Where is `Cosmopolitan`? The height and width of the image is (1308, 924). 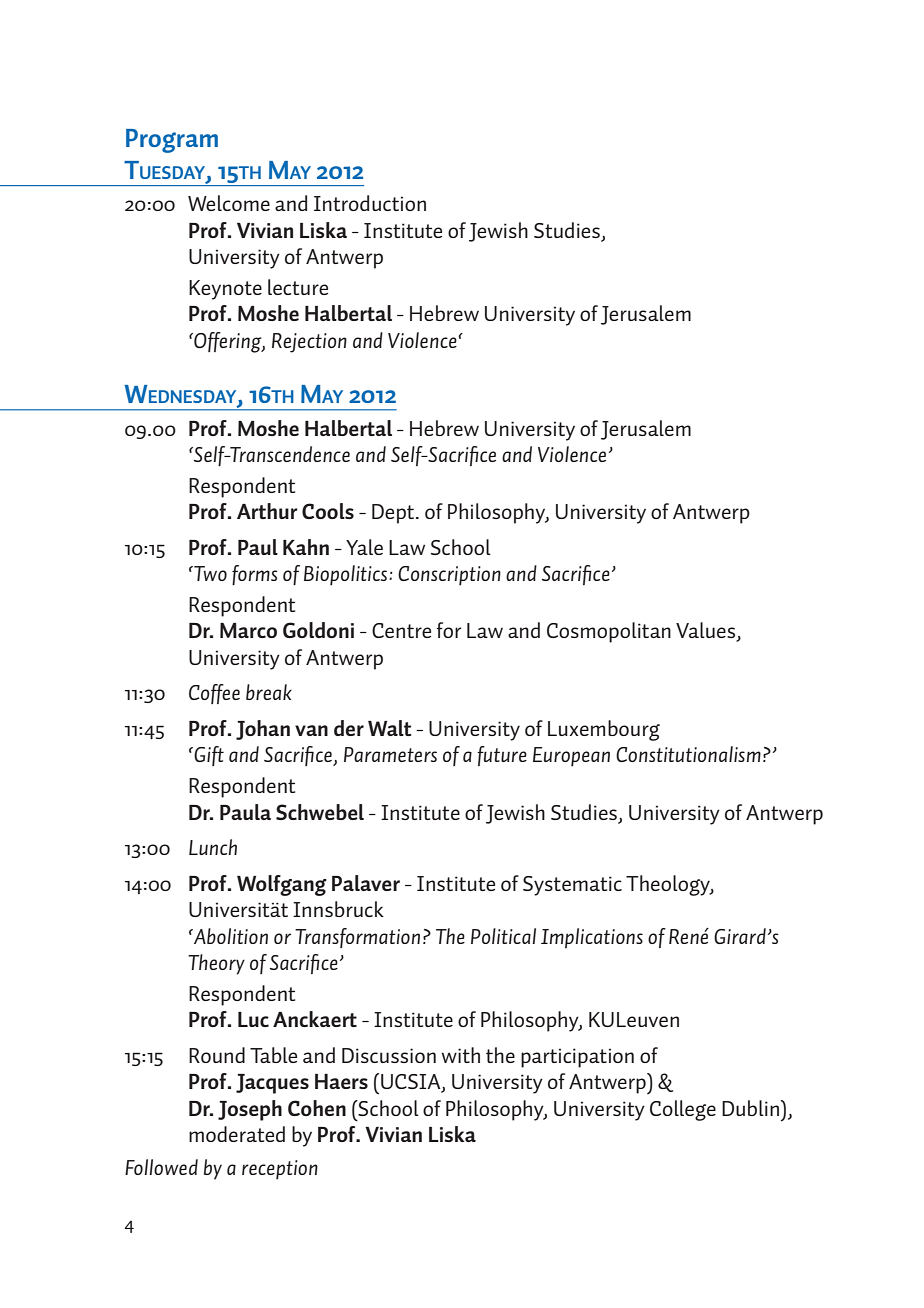
Cosmopolitan is located at coordinates (609, 632).
